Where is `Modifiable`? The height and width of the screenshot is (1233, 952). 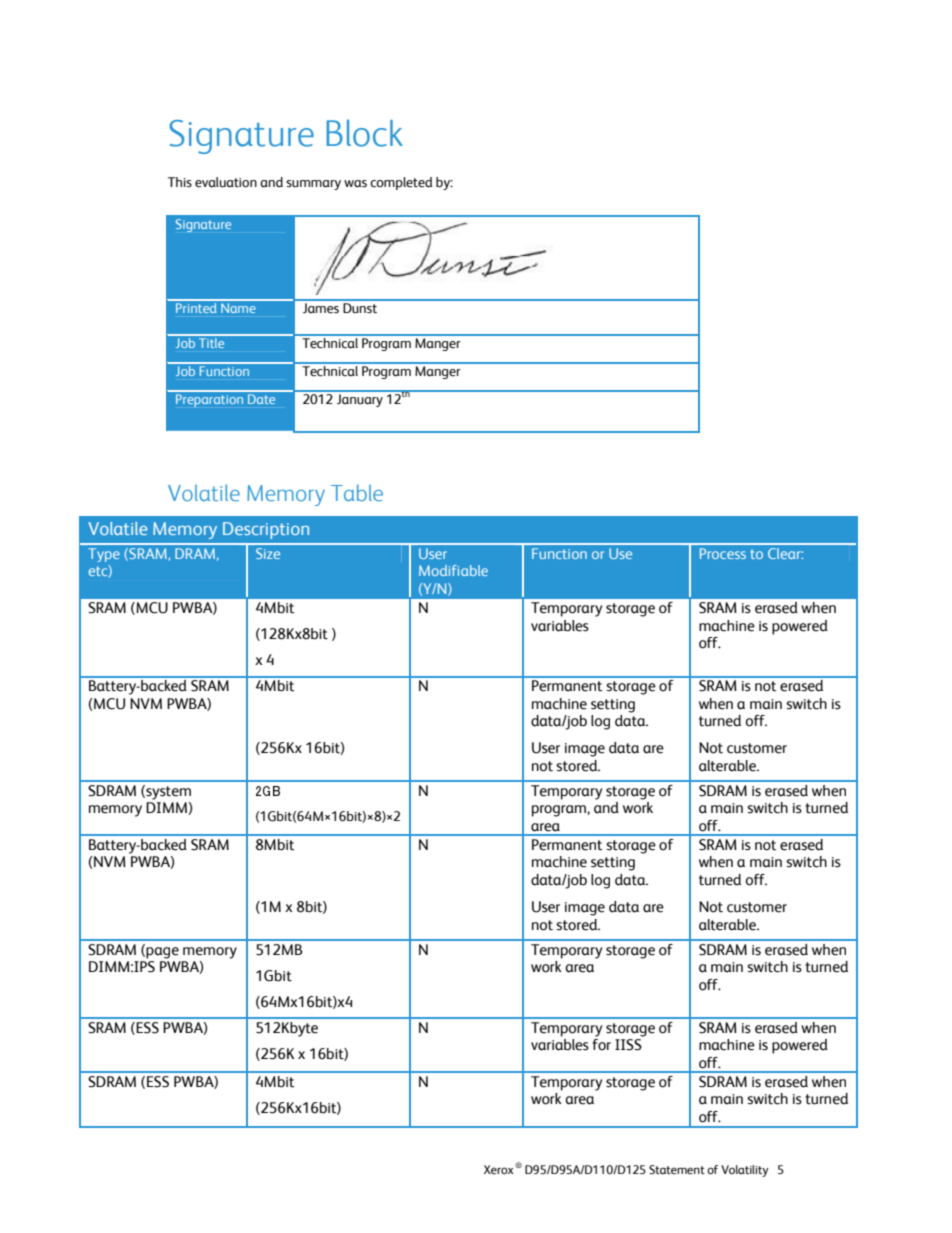 Modifiable is located at coordinates (453, 570).
